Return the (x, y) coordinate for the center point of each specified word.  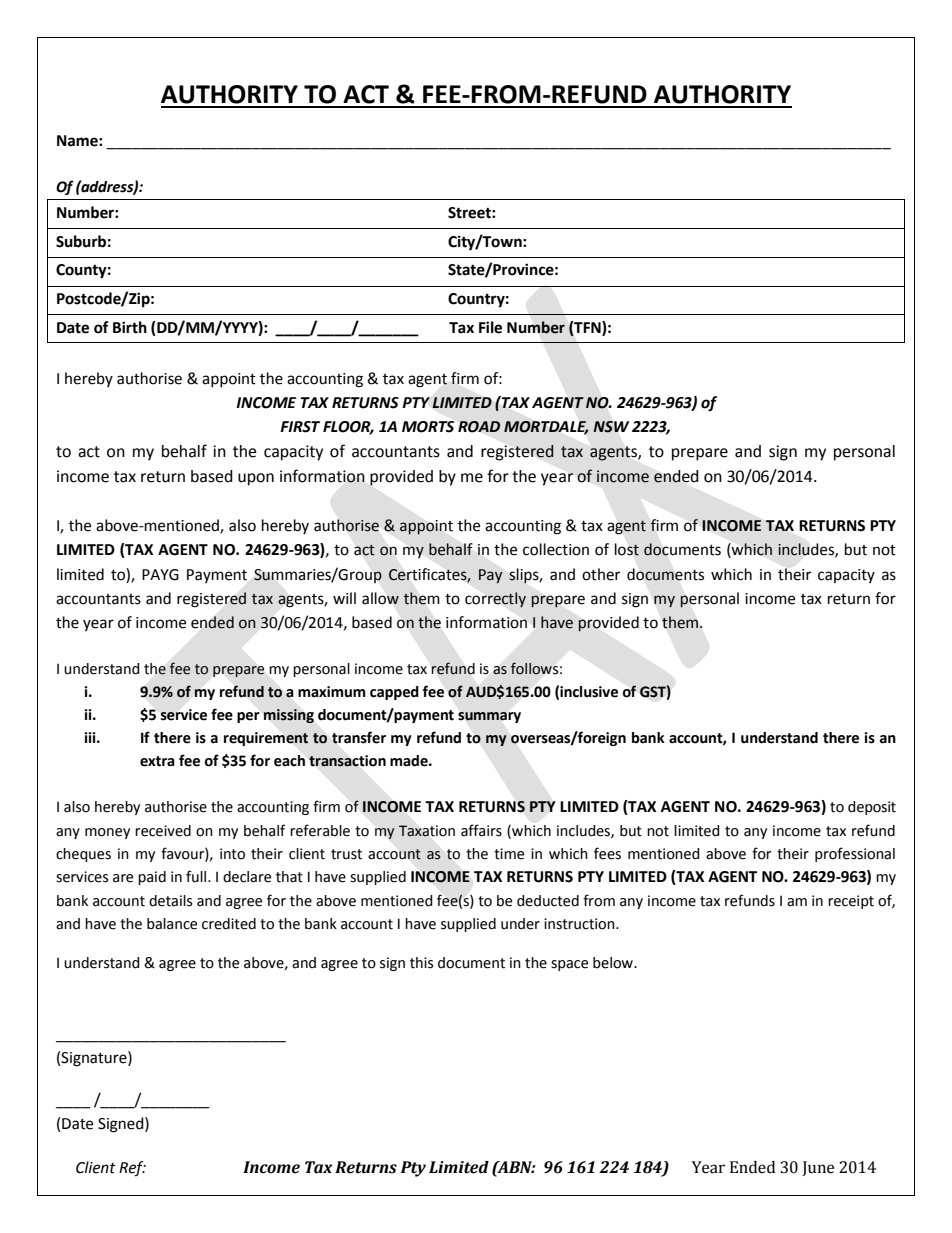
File (490, 327)
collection (556, 549)
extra (157, 761)
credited (229, 924)
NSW (611, 427)
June (818, 1168)
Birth (130, 327)
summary (489, 717)
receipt (851, 902)
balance (172, 924)
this (421, 963)
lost (627, 549)
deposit (872, 808)
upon (256, 479)
